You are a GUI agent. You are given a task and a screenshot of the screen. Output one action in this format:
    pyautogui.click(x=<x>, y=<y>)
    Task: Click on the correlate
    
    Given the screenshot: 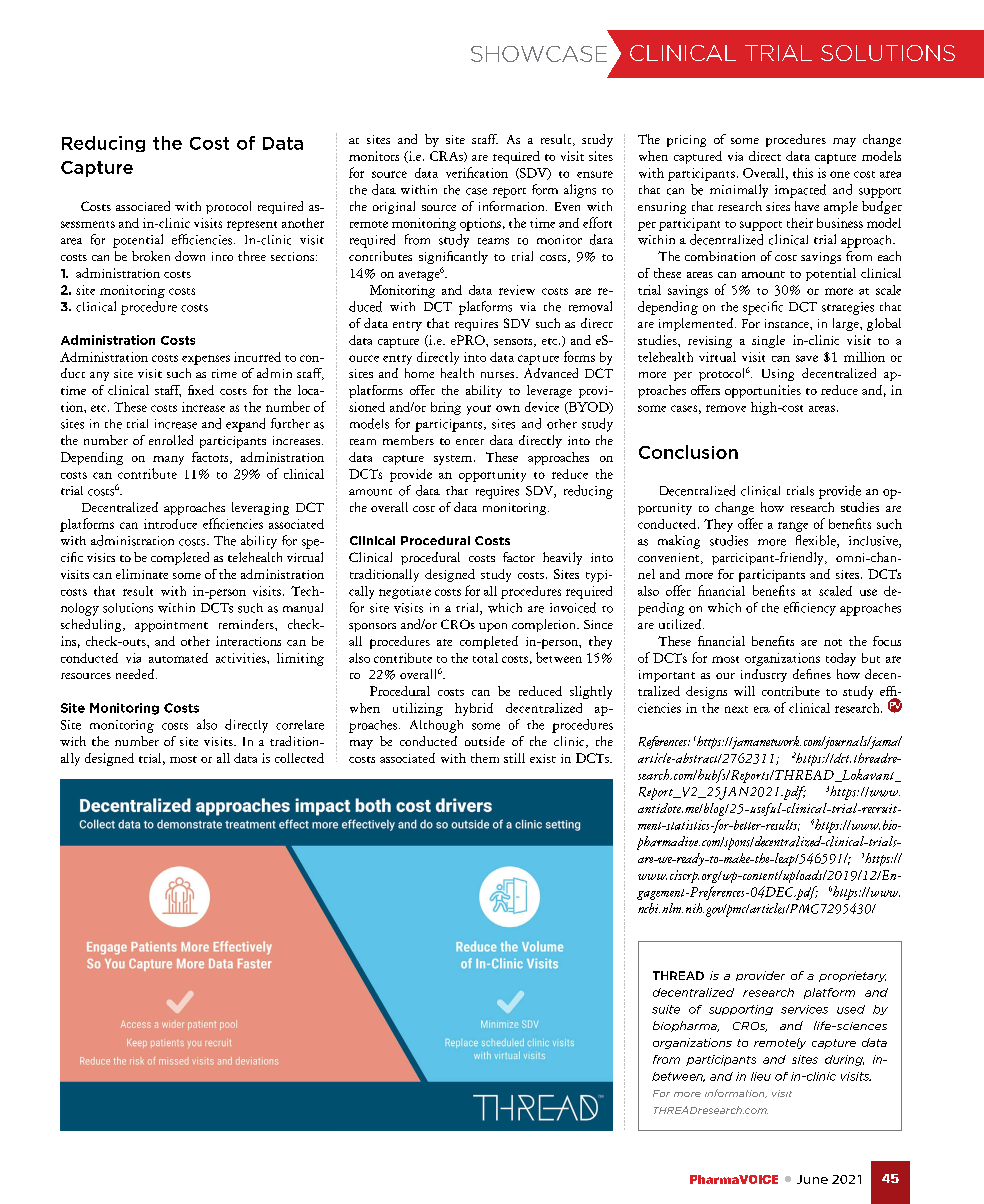 What is the action you would take?
    pyautogui.click(x=300, y=725)
